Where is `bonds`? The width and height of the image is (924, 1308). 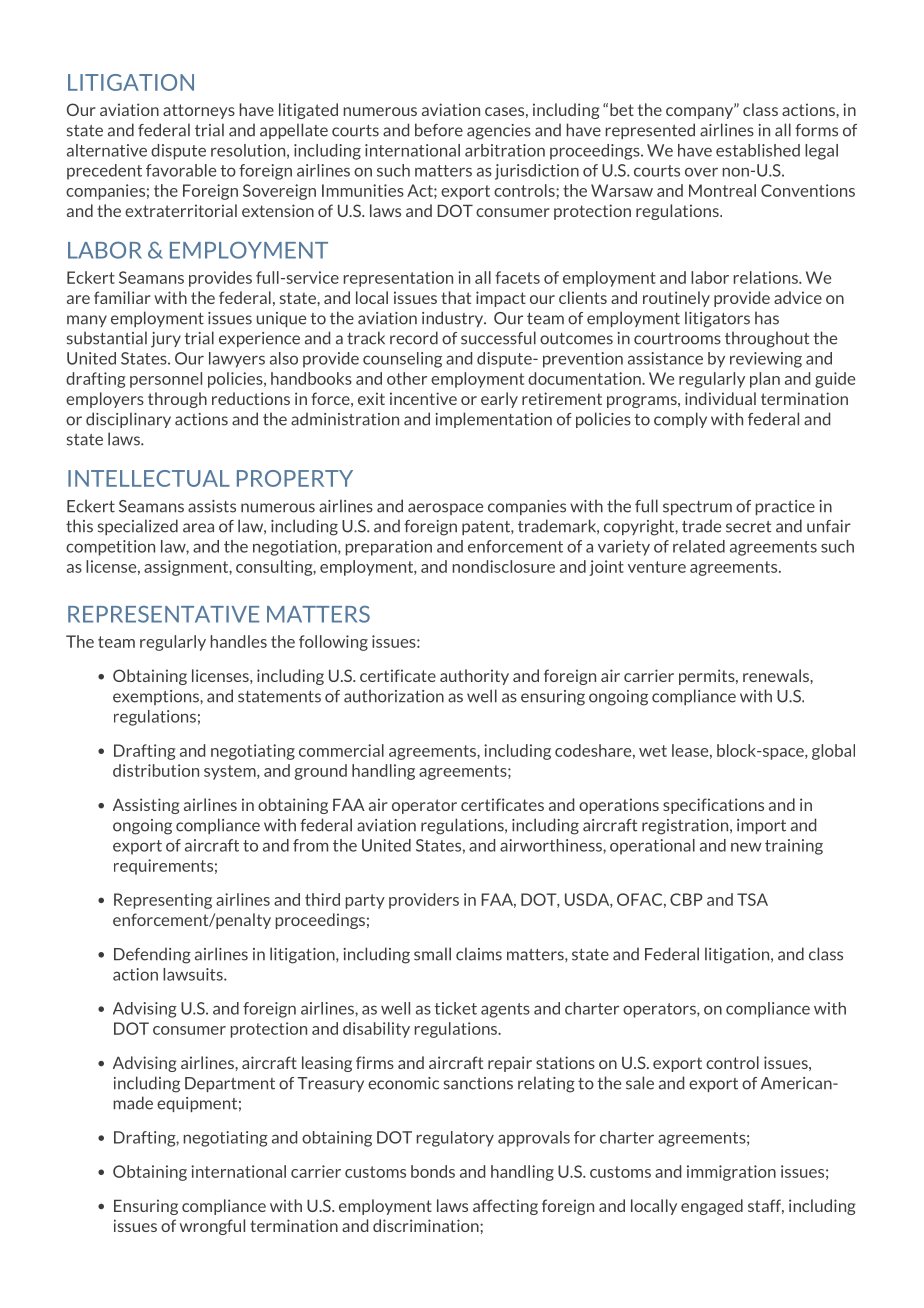
bonds is located at coordinates (433, 1171).
